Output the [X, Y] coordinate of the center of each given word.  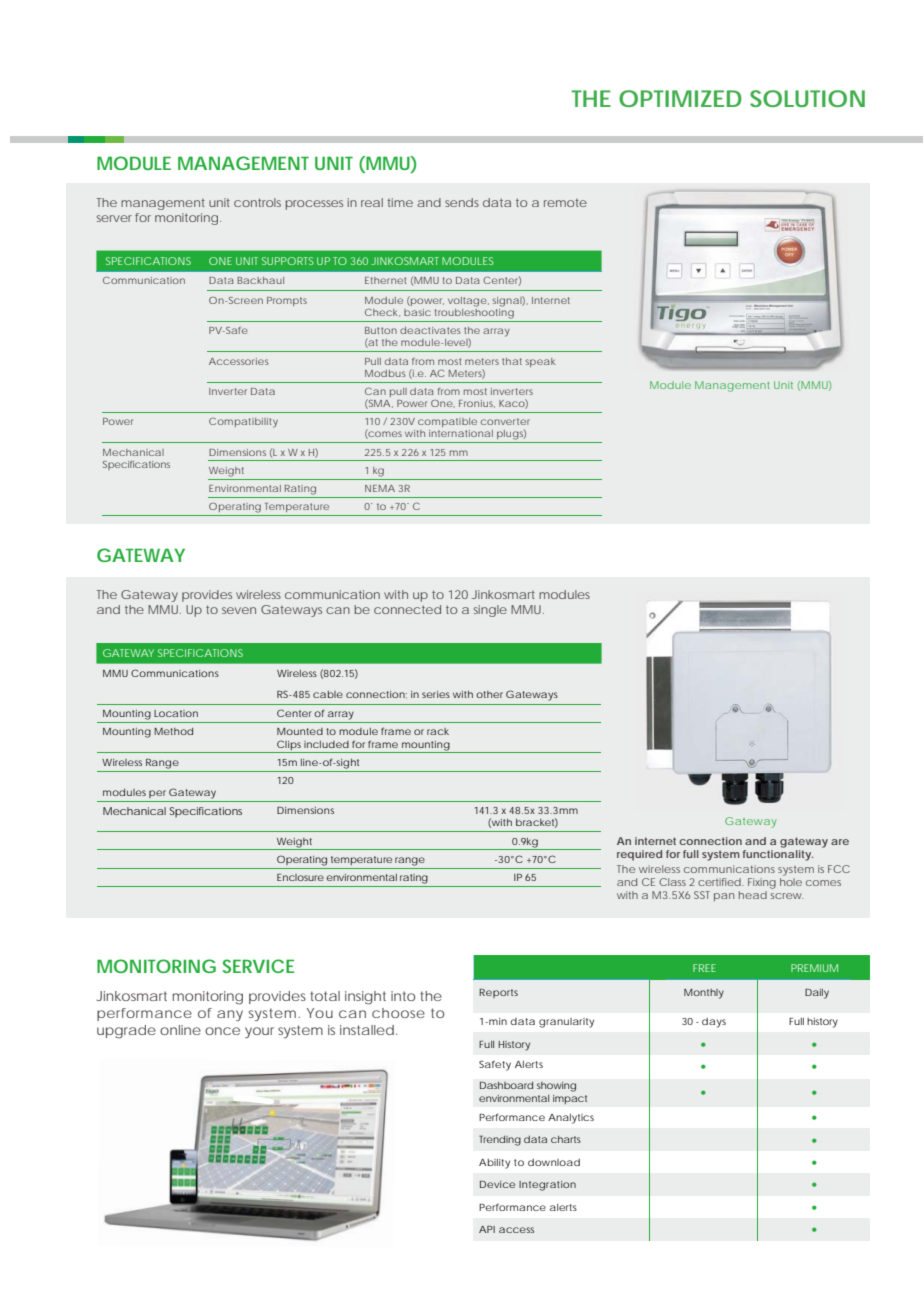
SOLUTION [807, 98]
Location [176, 713]
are [840, 842]
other [489, 694]
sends [462, 202]
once [222, 1031]
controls [257, 202]
